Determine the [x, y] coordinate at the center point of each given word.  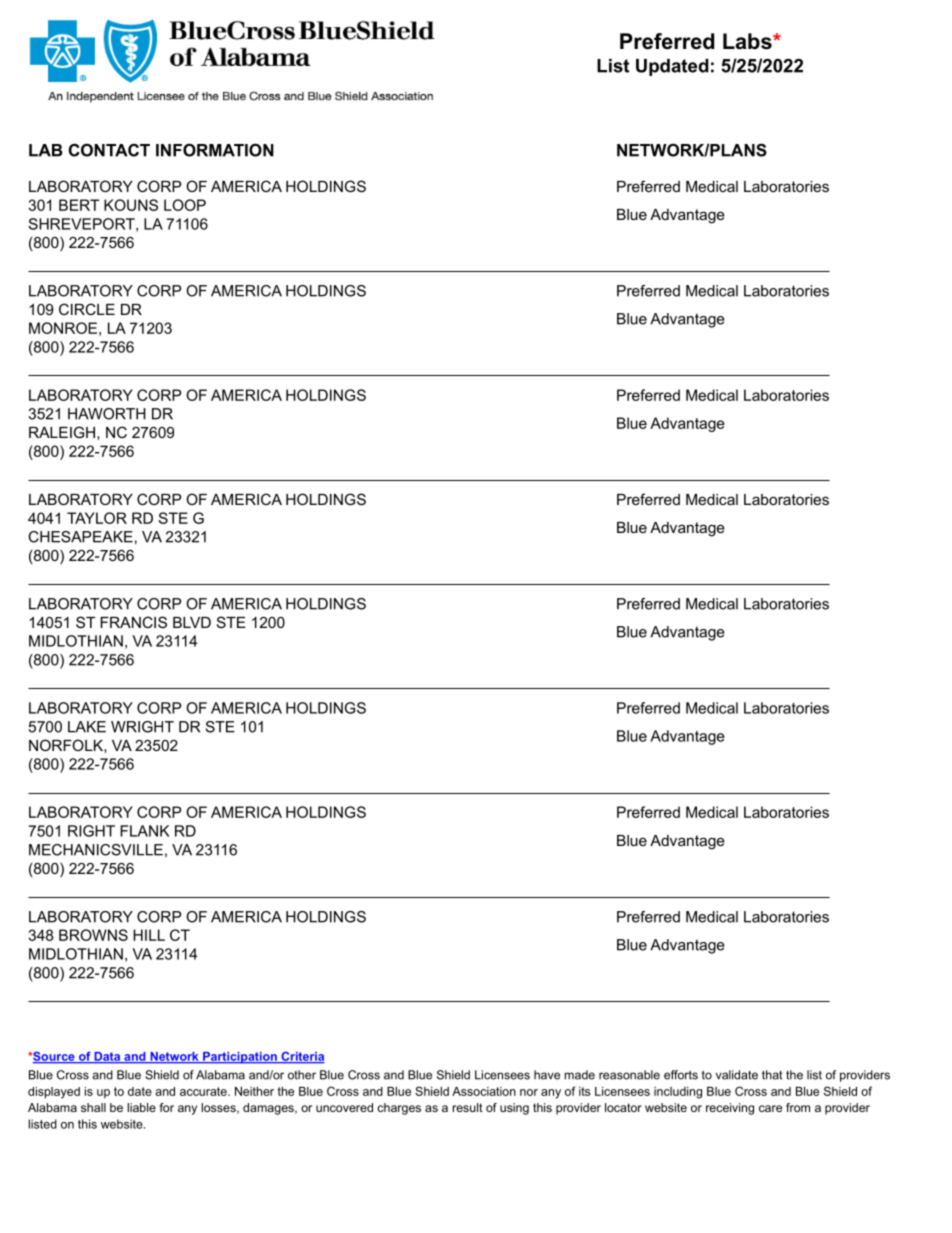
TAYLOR [97, 518]
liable [141, 1107]
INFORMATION [215, 150]
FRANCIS [133, 622]
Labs [748, 41]
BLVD [192, 622]
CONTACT [109, 150]
